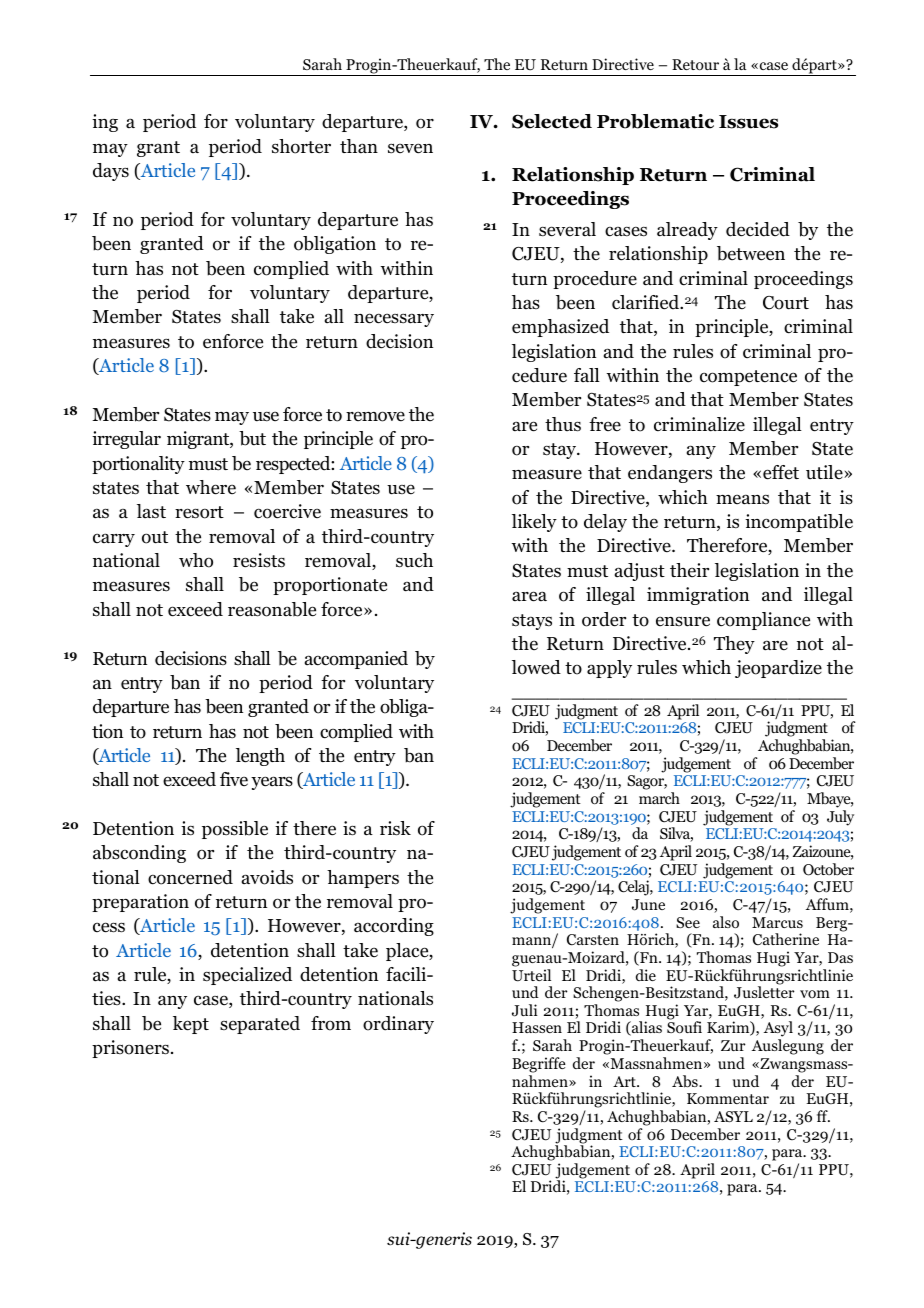 This page has height=1308, width=924. I want to click on kept, so click(191, 1025).
